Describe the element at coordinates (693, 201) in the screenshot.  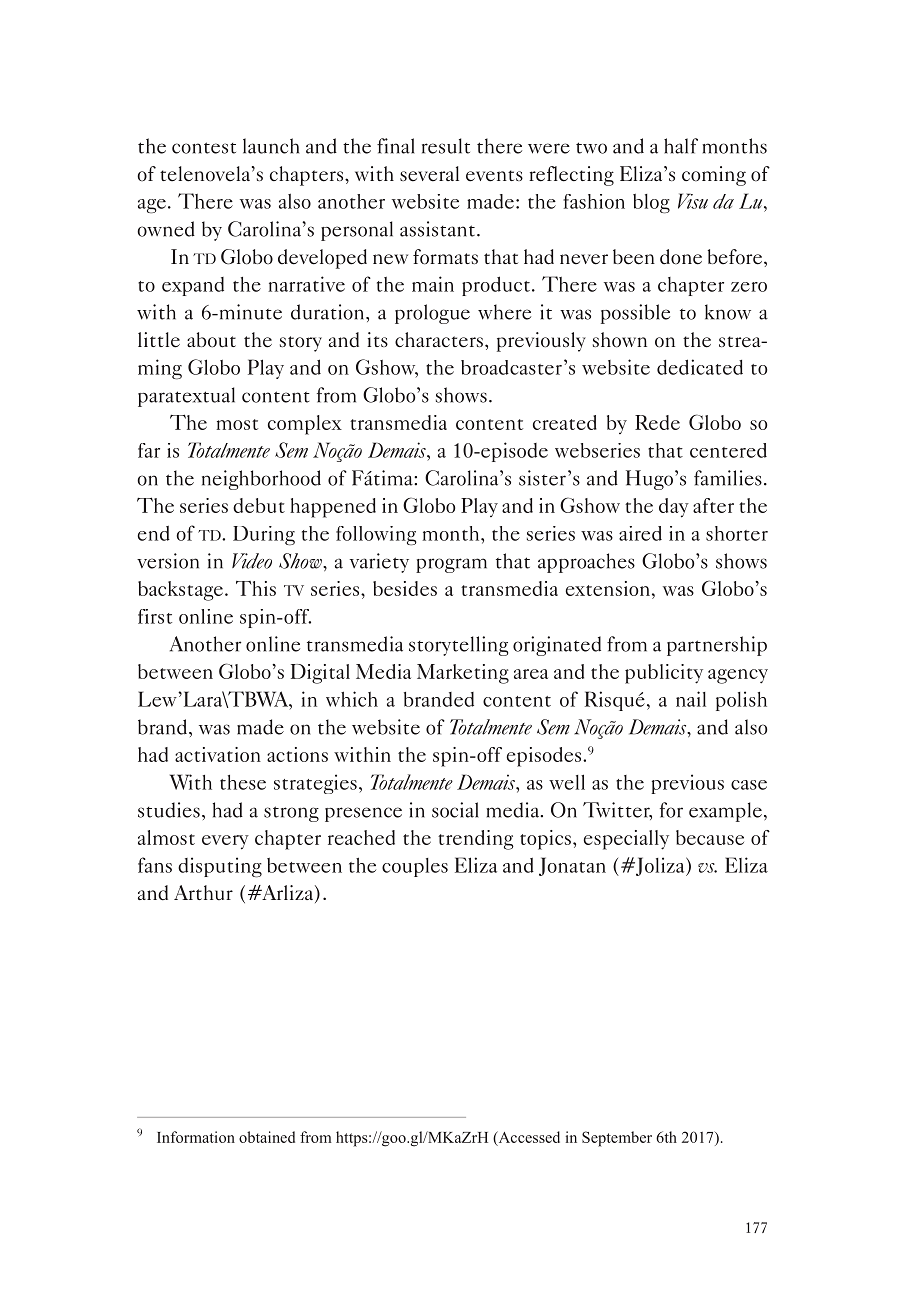
I see `Visu` at that location.
